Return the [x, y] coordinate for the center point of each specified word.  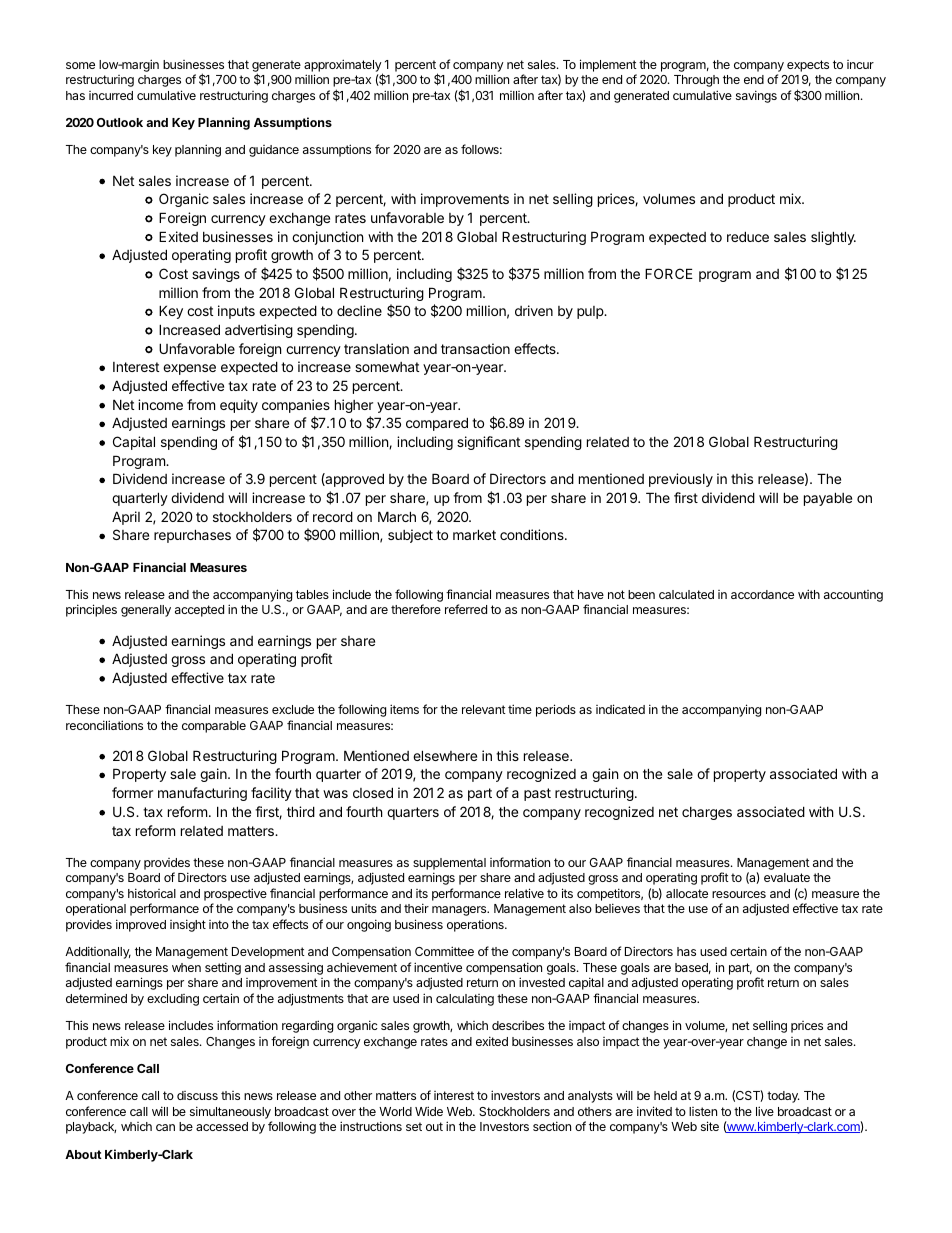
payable [828, 499]
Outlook [120, 122]
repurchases [192, 536]
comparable [214, 727]
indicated [620, 709]
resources [739, 894]
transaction [475, 348]
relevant [484, 709]
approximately [343, 66]
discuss [197, 1095]
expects [808, 66]
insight [188, 925]
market [474, 534]
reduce [748, 236]
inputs [236, 312]
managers [460, 911]
